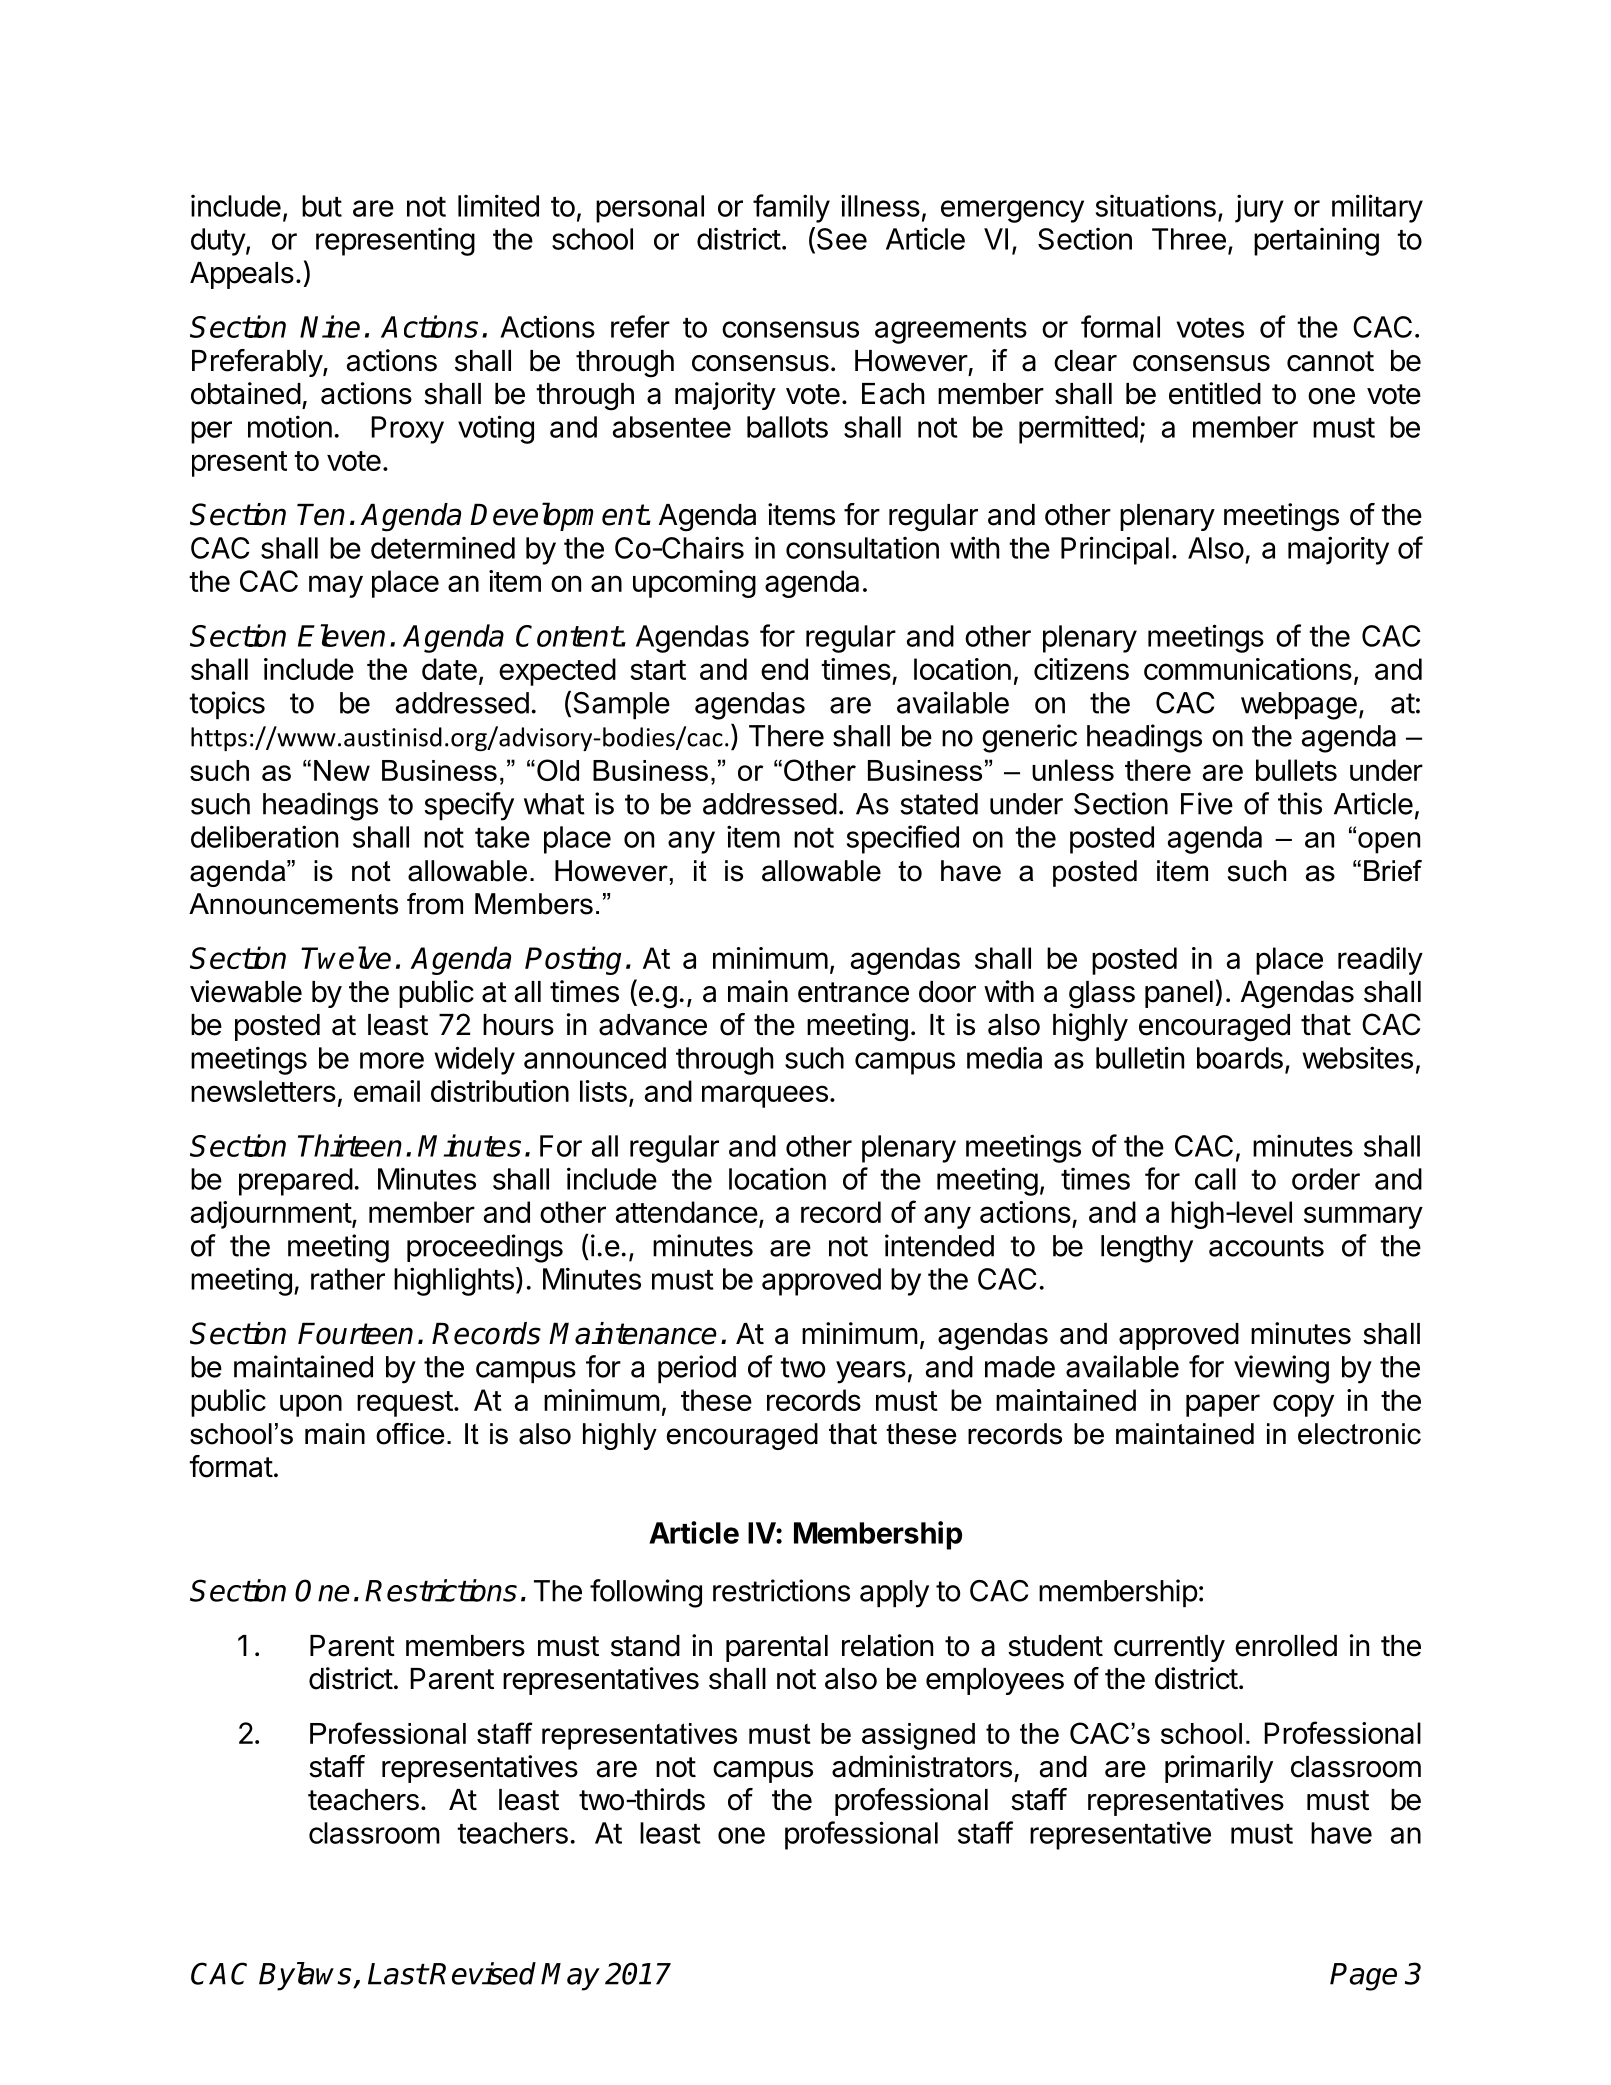  I want to click on Bylaws, so click(306, 1976).
